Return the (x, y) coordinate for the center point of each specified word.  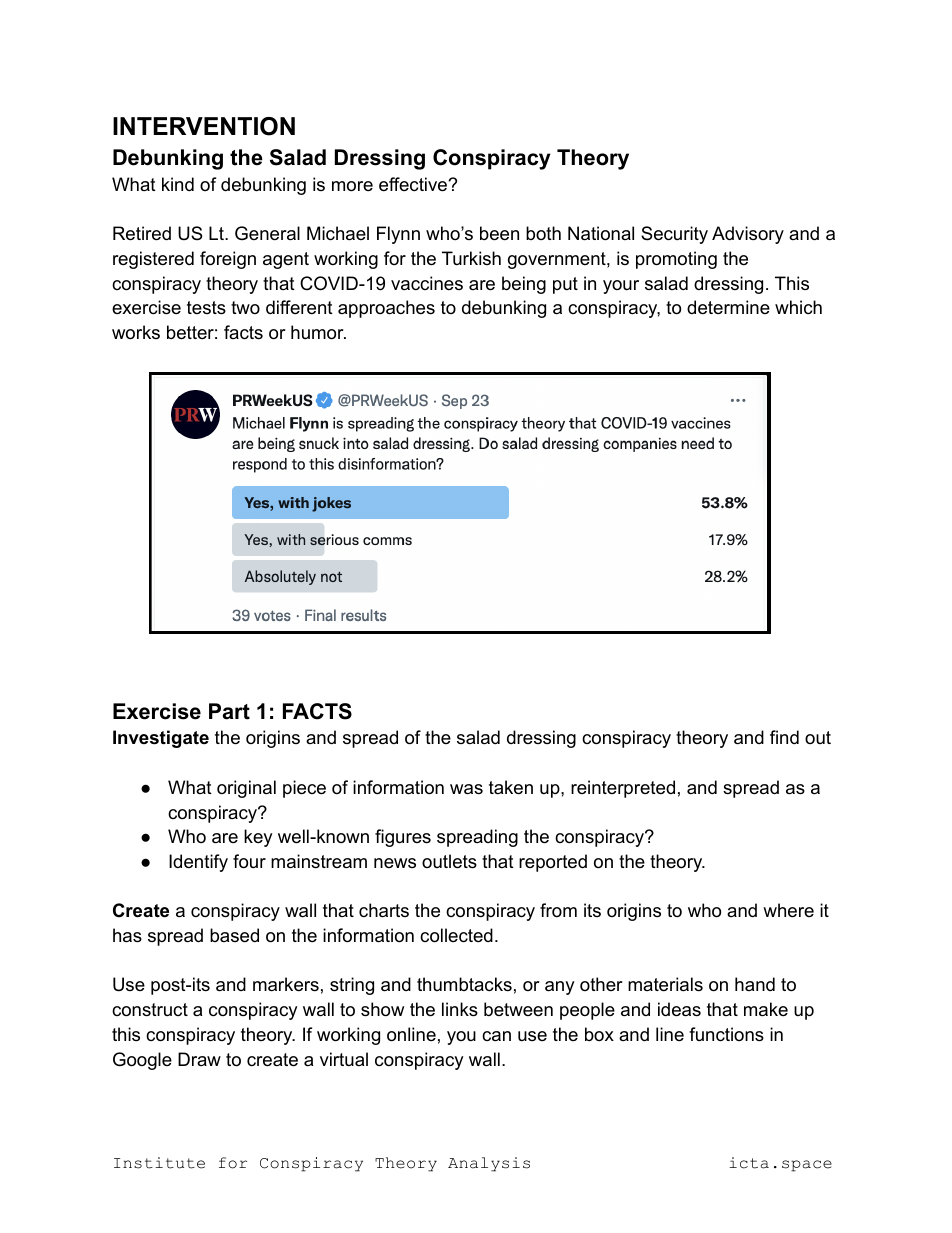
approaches (386, 309)
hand (755, 984)
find (784, 737)
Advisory (748, 235)
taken (511, 787)
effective (414, 184)
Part (229, 711)
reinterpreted (623, 789)
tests (206, 308)
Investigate (161, 739)
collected (456, 935)
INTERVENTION (204, 126)
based (234, 935)
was (466, 789)
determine (728, 307)
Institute (159, 1163)
